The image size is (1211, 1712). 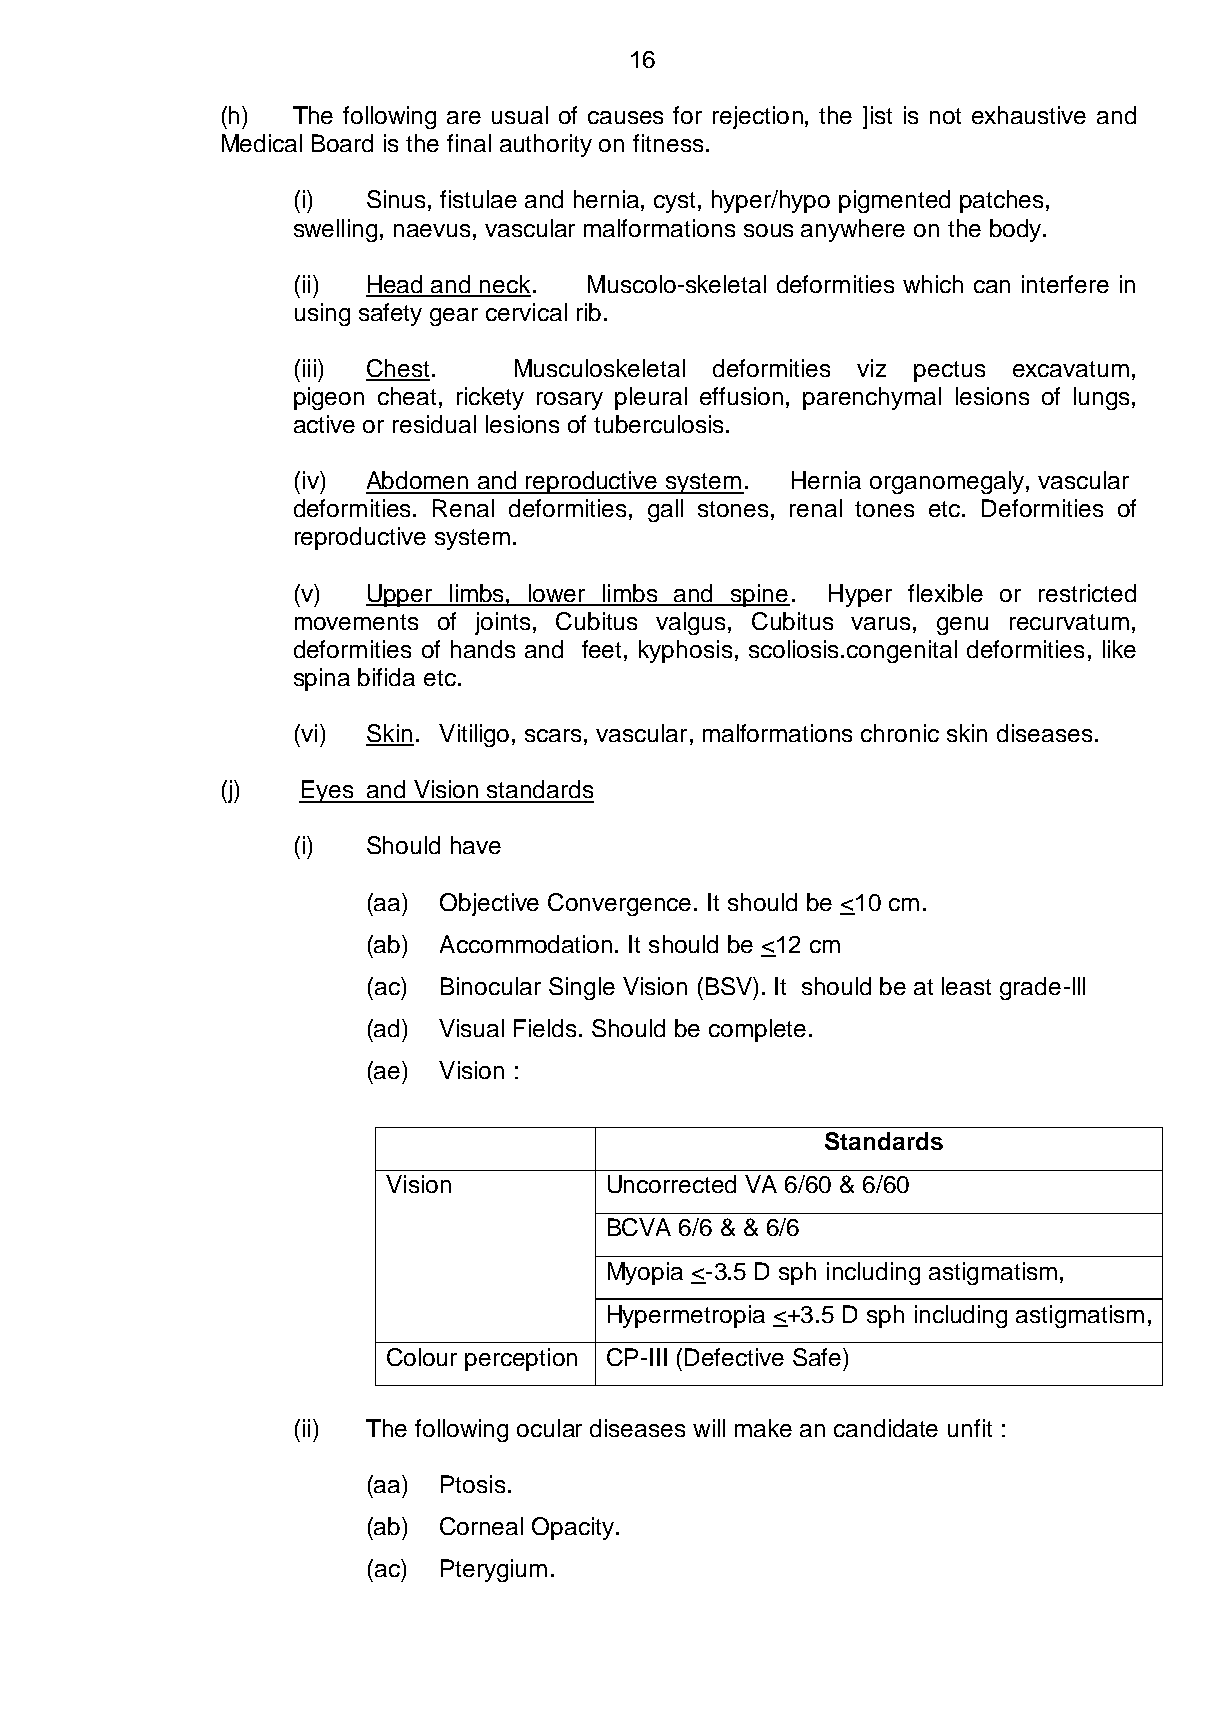 What do you see at coordinates (471, 1028) in the page?
I see `Visual` at bounding box center [471, 1028].
